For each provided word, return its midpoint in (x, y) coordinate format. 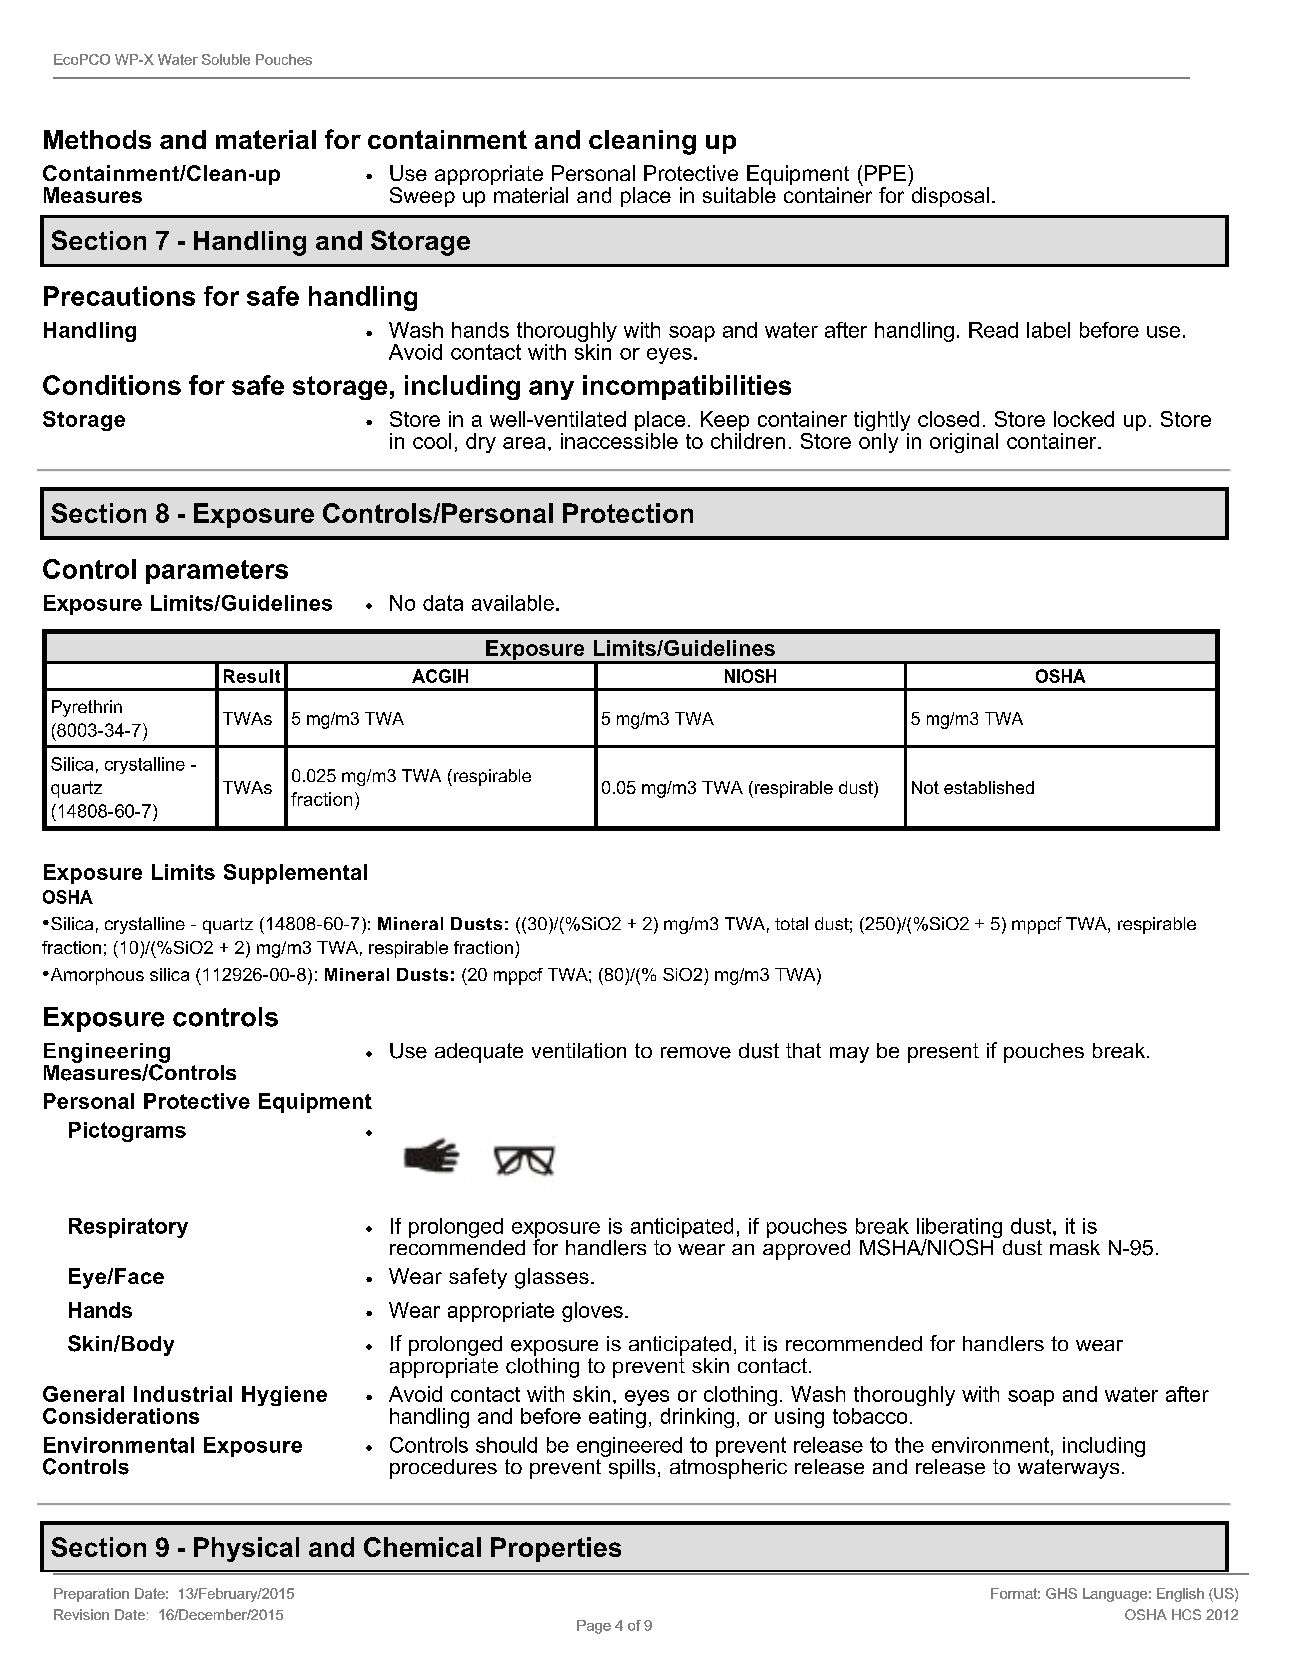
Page (594, 1627)
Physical (246, 1549)
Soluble (226, 59)
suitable (739, 195)
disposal (949, 196)
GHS (1061, 1593)
